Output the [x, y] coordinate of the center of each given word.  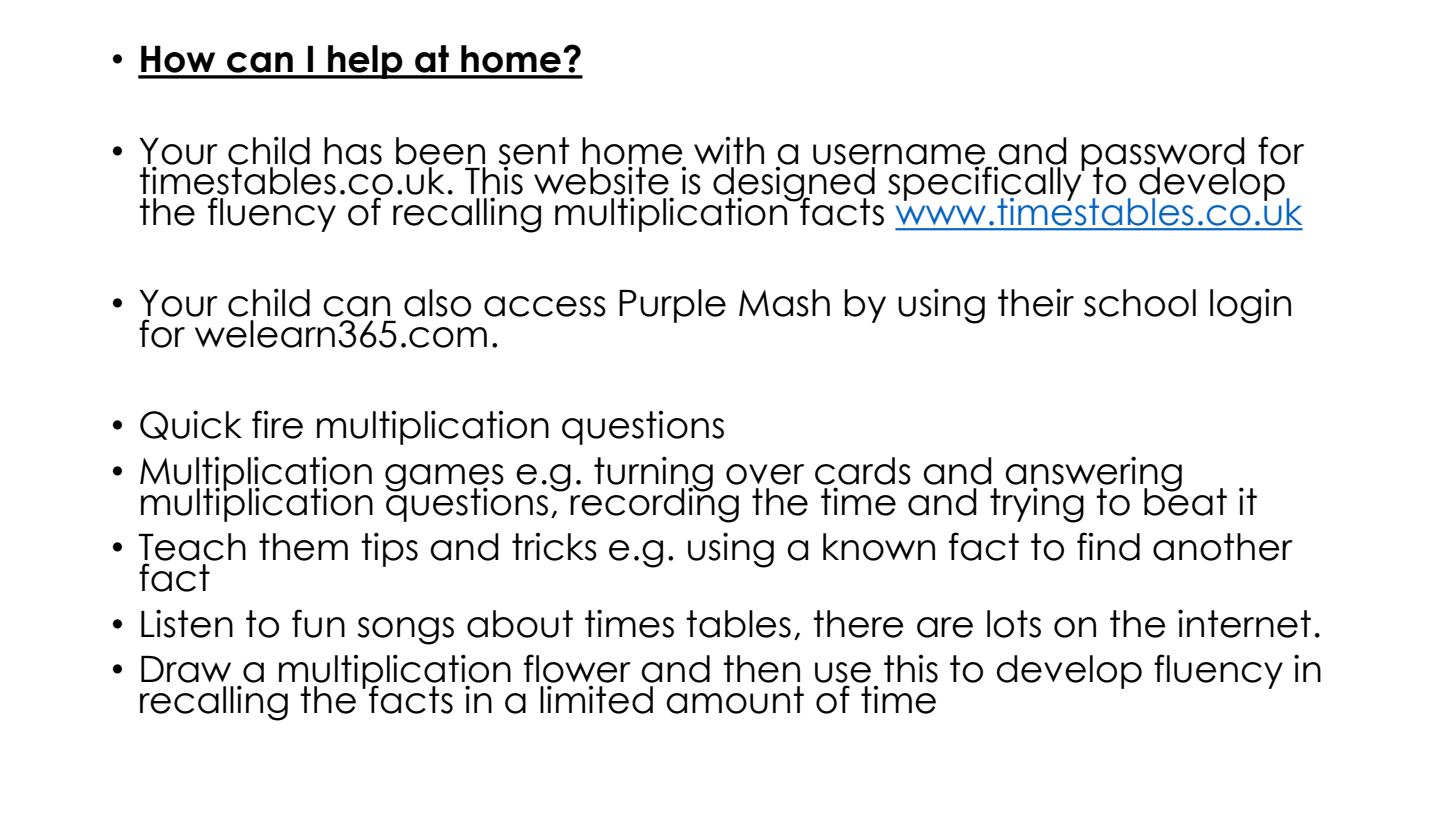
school [1140, 303]
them [303, 547]
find [1108, 546]
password [1163, 155]
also [437, 303]
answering [1093, 475]
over [765, 474]
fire [277, 424]
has [353, 151]
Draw [186, 669]
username [899, 155]
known [879, 547]
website [602, 179]
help [365, 62]
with [729, 150]
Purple [672, 306]
